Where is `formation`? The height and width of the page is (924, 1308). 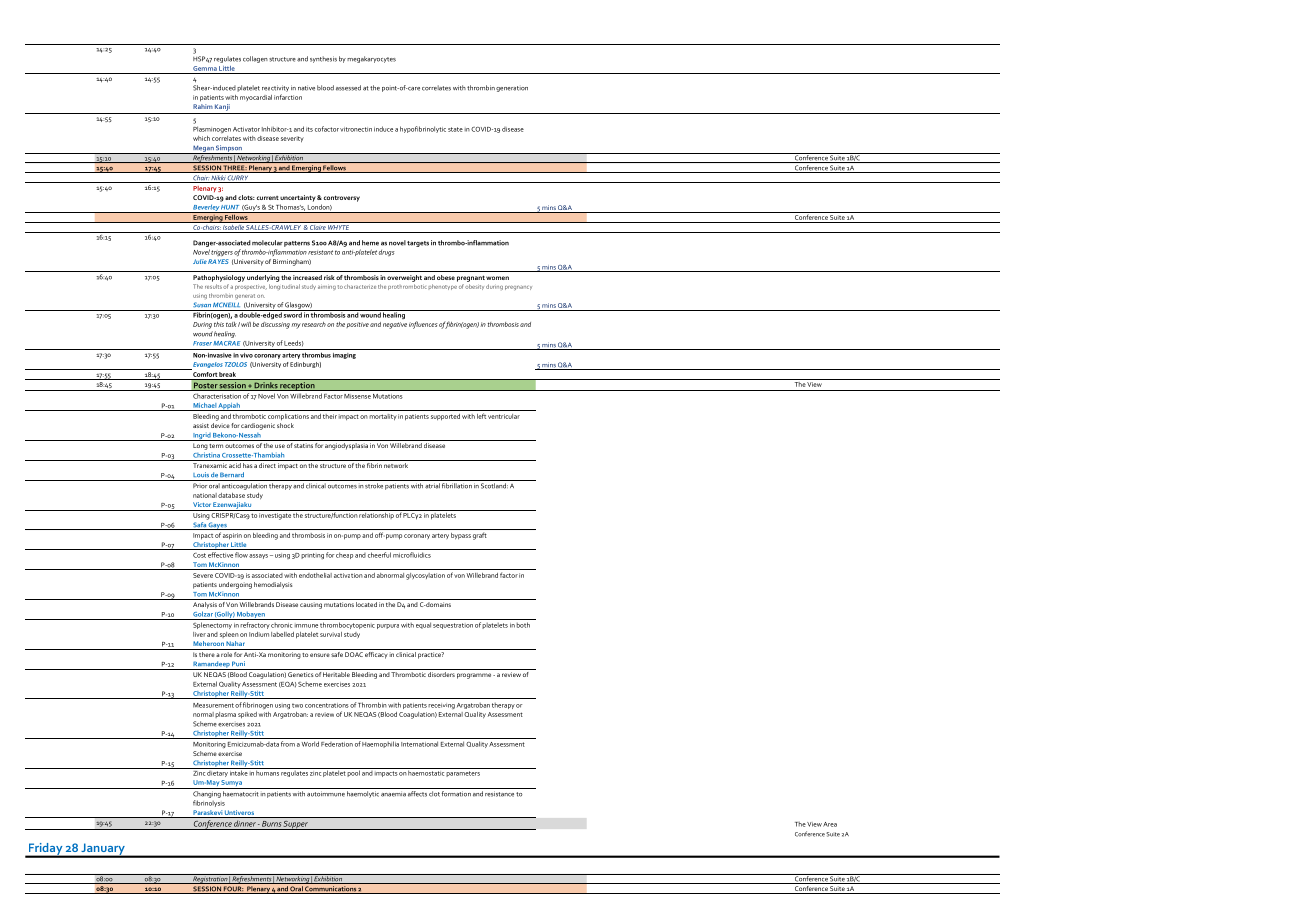
formation is located at coordinates (456, 794).
